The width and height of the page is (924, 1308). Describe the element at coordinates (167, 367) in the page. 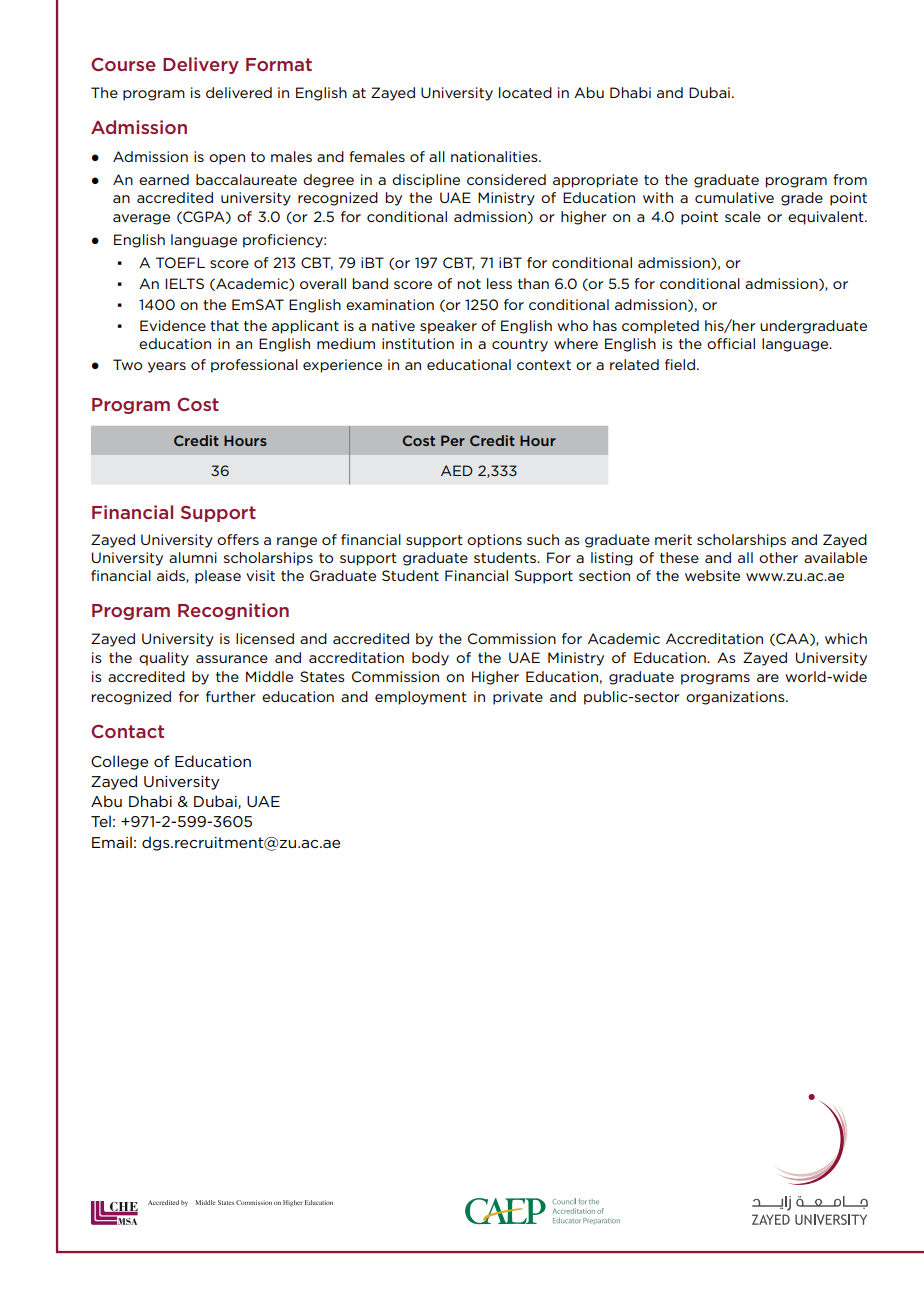

I see `years` at that location.
